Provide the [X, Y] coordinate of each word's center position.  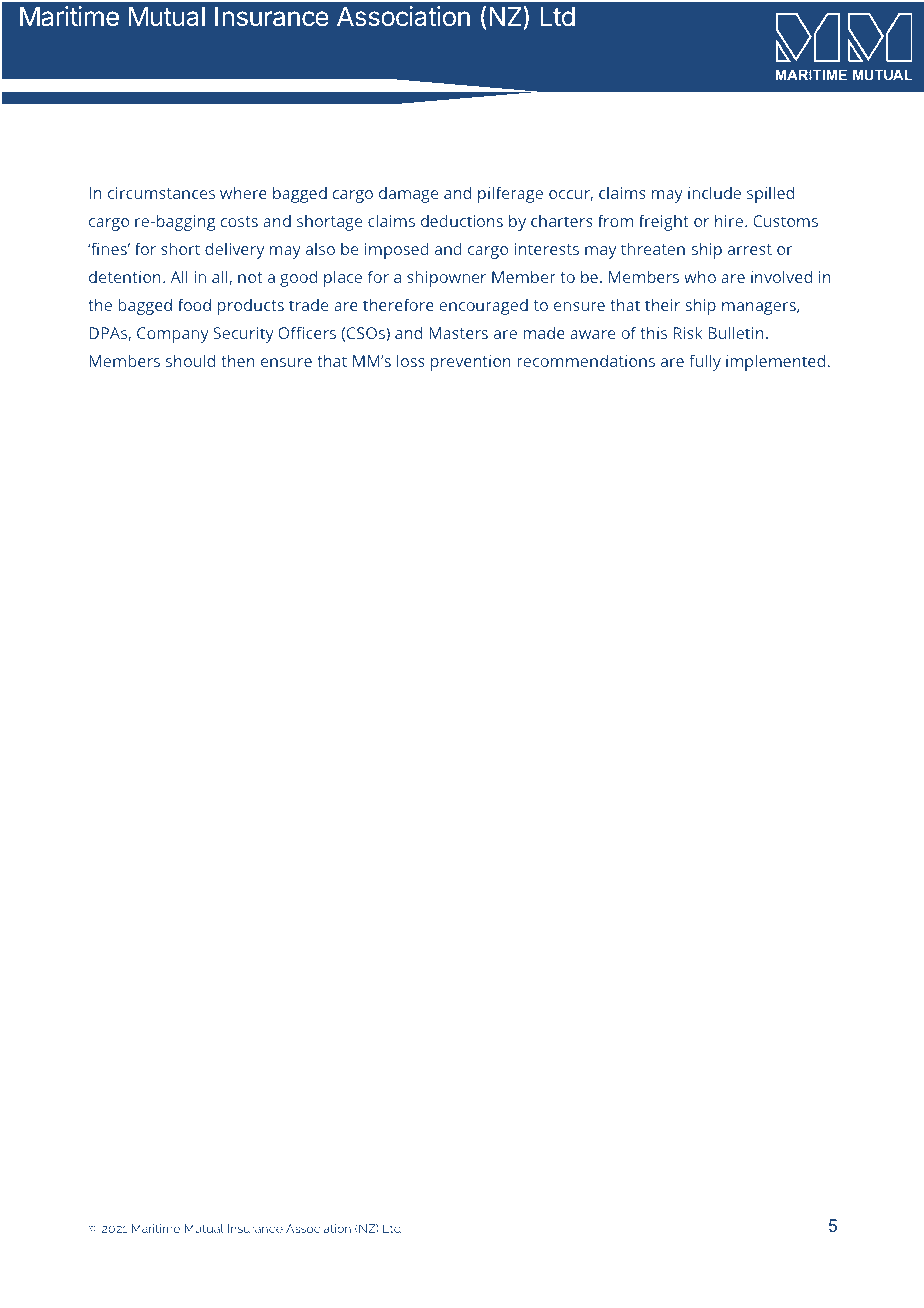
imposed [397, 250]
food [194, 304]
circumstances [161, 193]
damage [408, 194]
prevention [471, 363]
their [662, 304]
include [714, 192]
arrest [750, 249]
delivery [234, 250]
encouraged [483, 306]
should [190, 360]
